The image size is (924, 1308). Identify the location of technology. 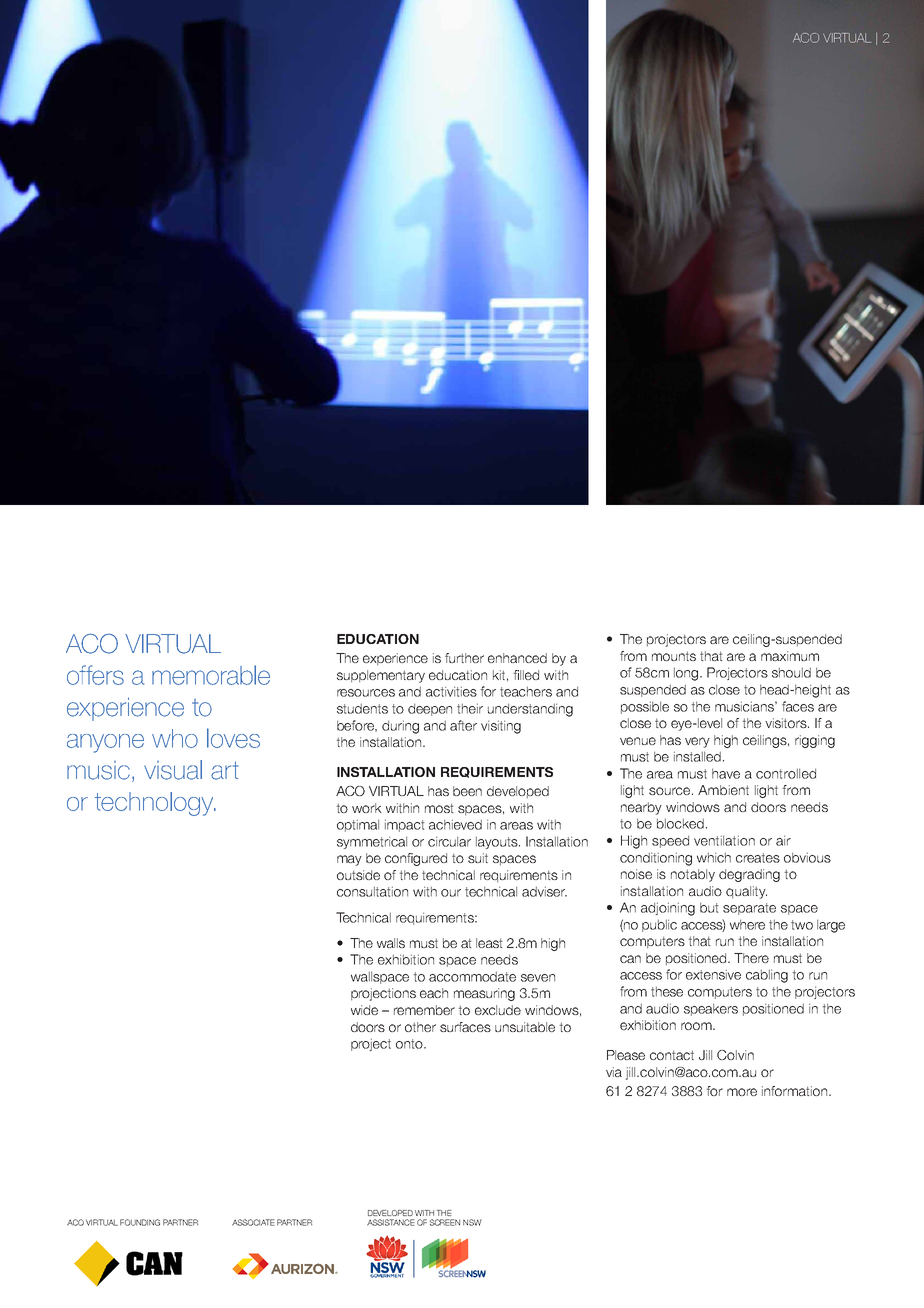
(155, 804).
